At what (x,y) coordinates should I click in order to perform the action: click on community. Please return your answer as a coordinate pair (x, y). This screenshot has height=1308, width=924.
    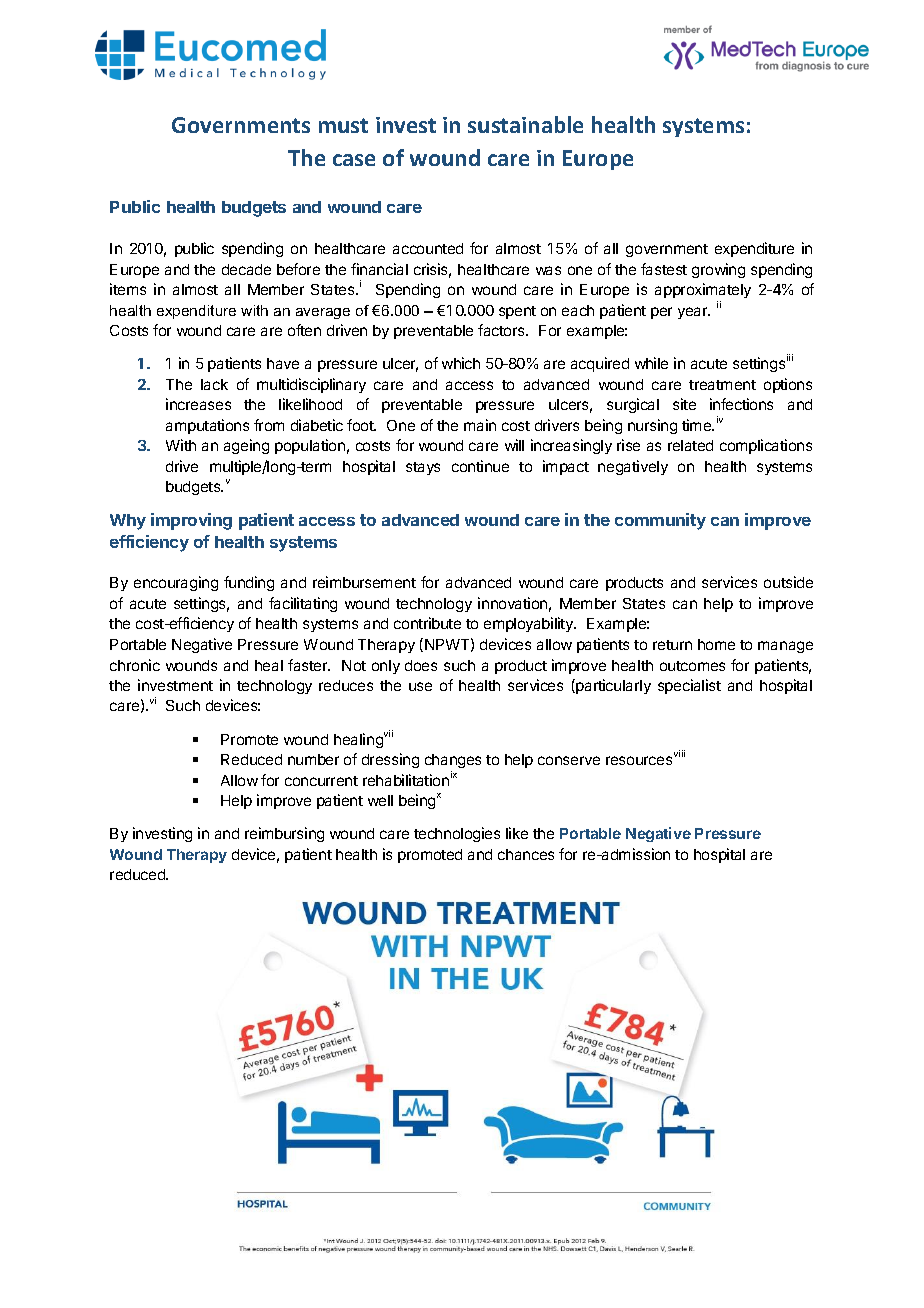
    Looking at the image, I should click on (660, 521).
